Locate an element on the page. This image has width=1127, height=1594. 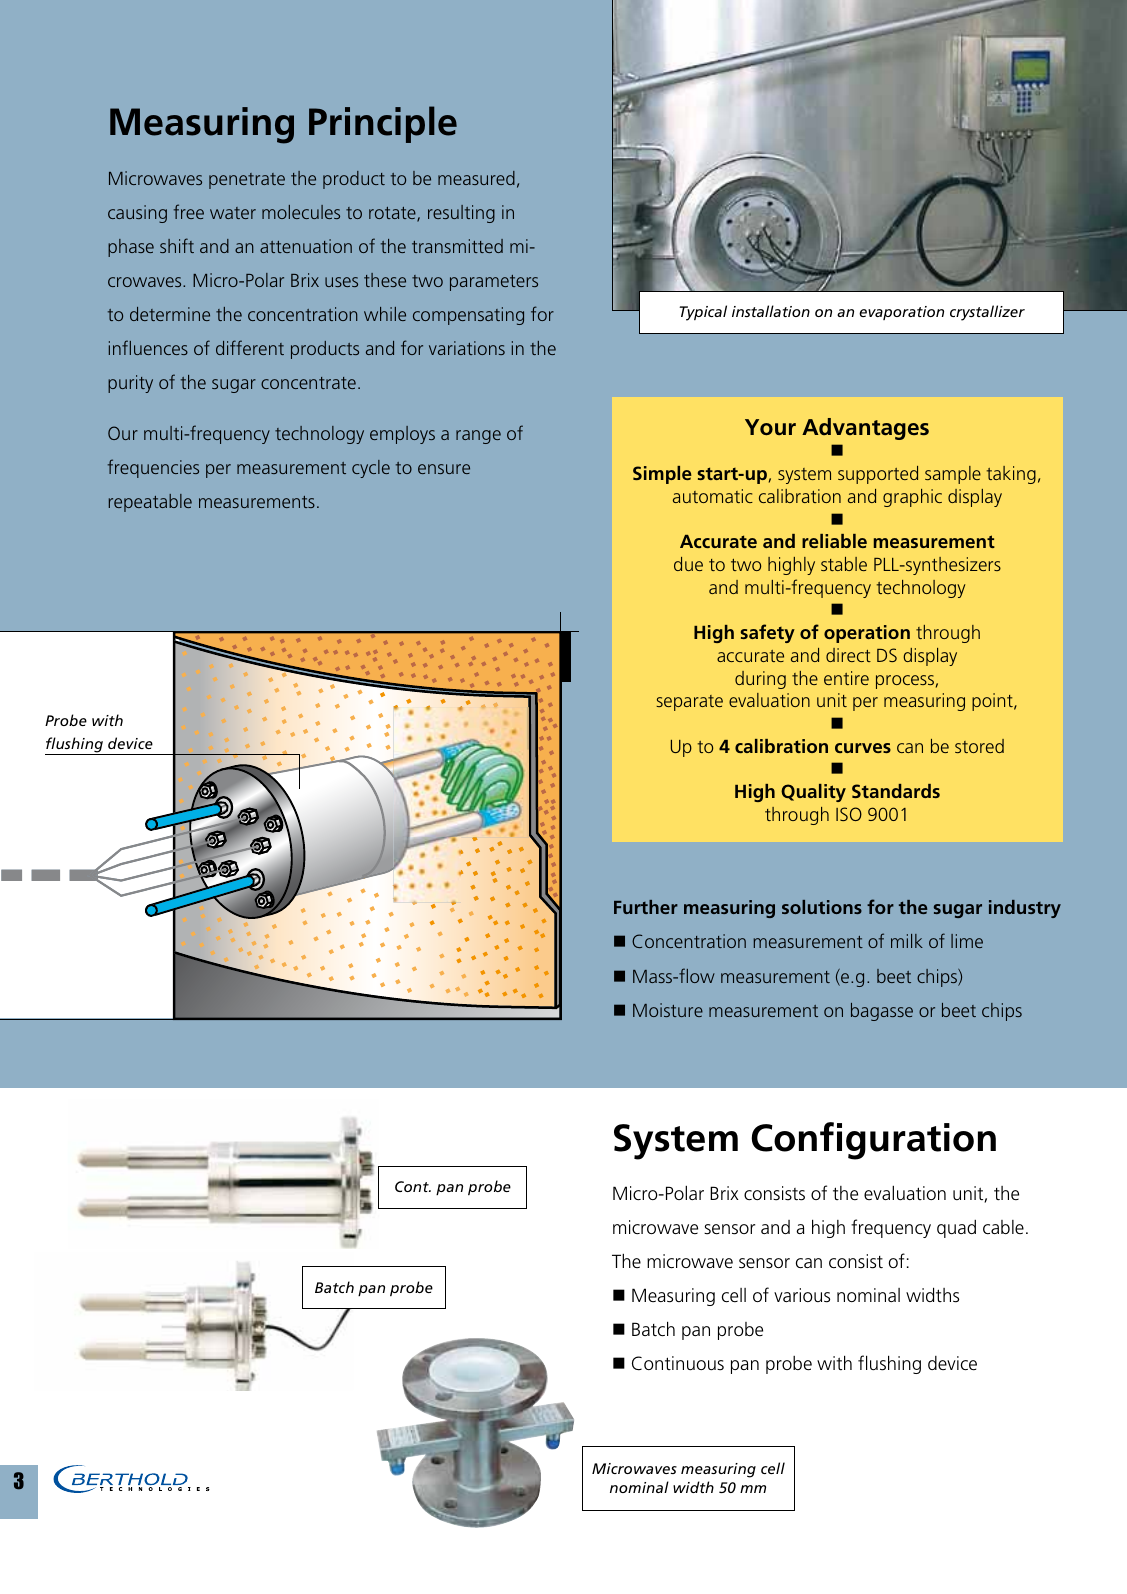
Configuration is located at coordinates (873, 1141).
